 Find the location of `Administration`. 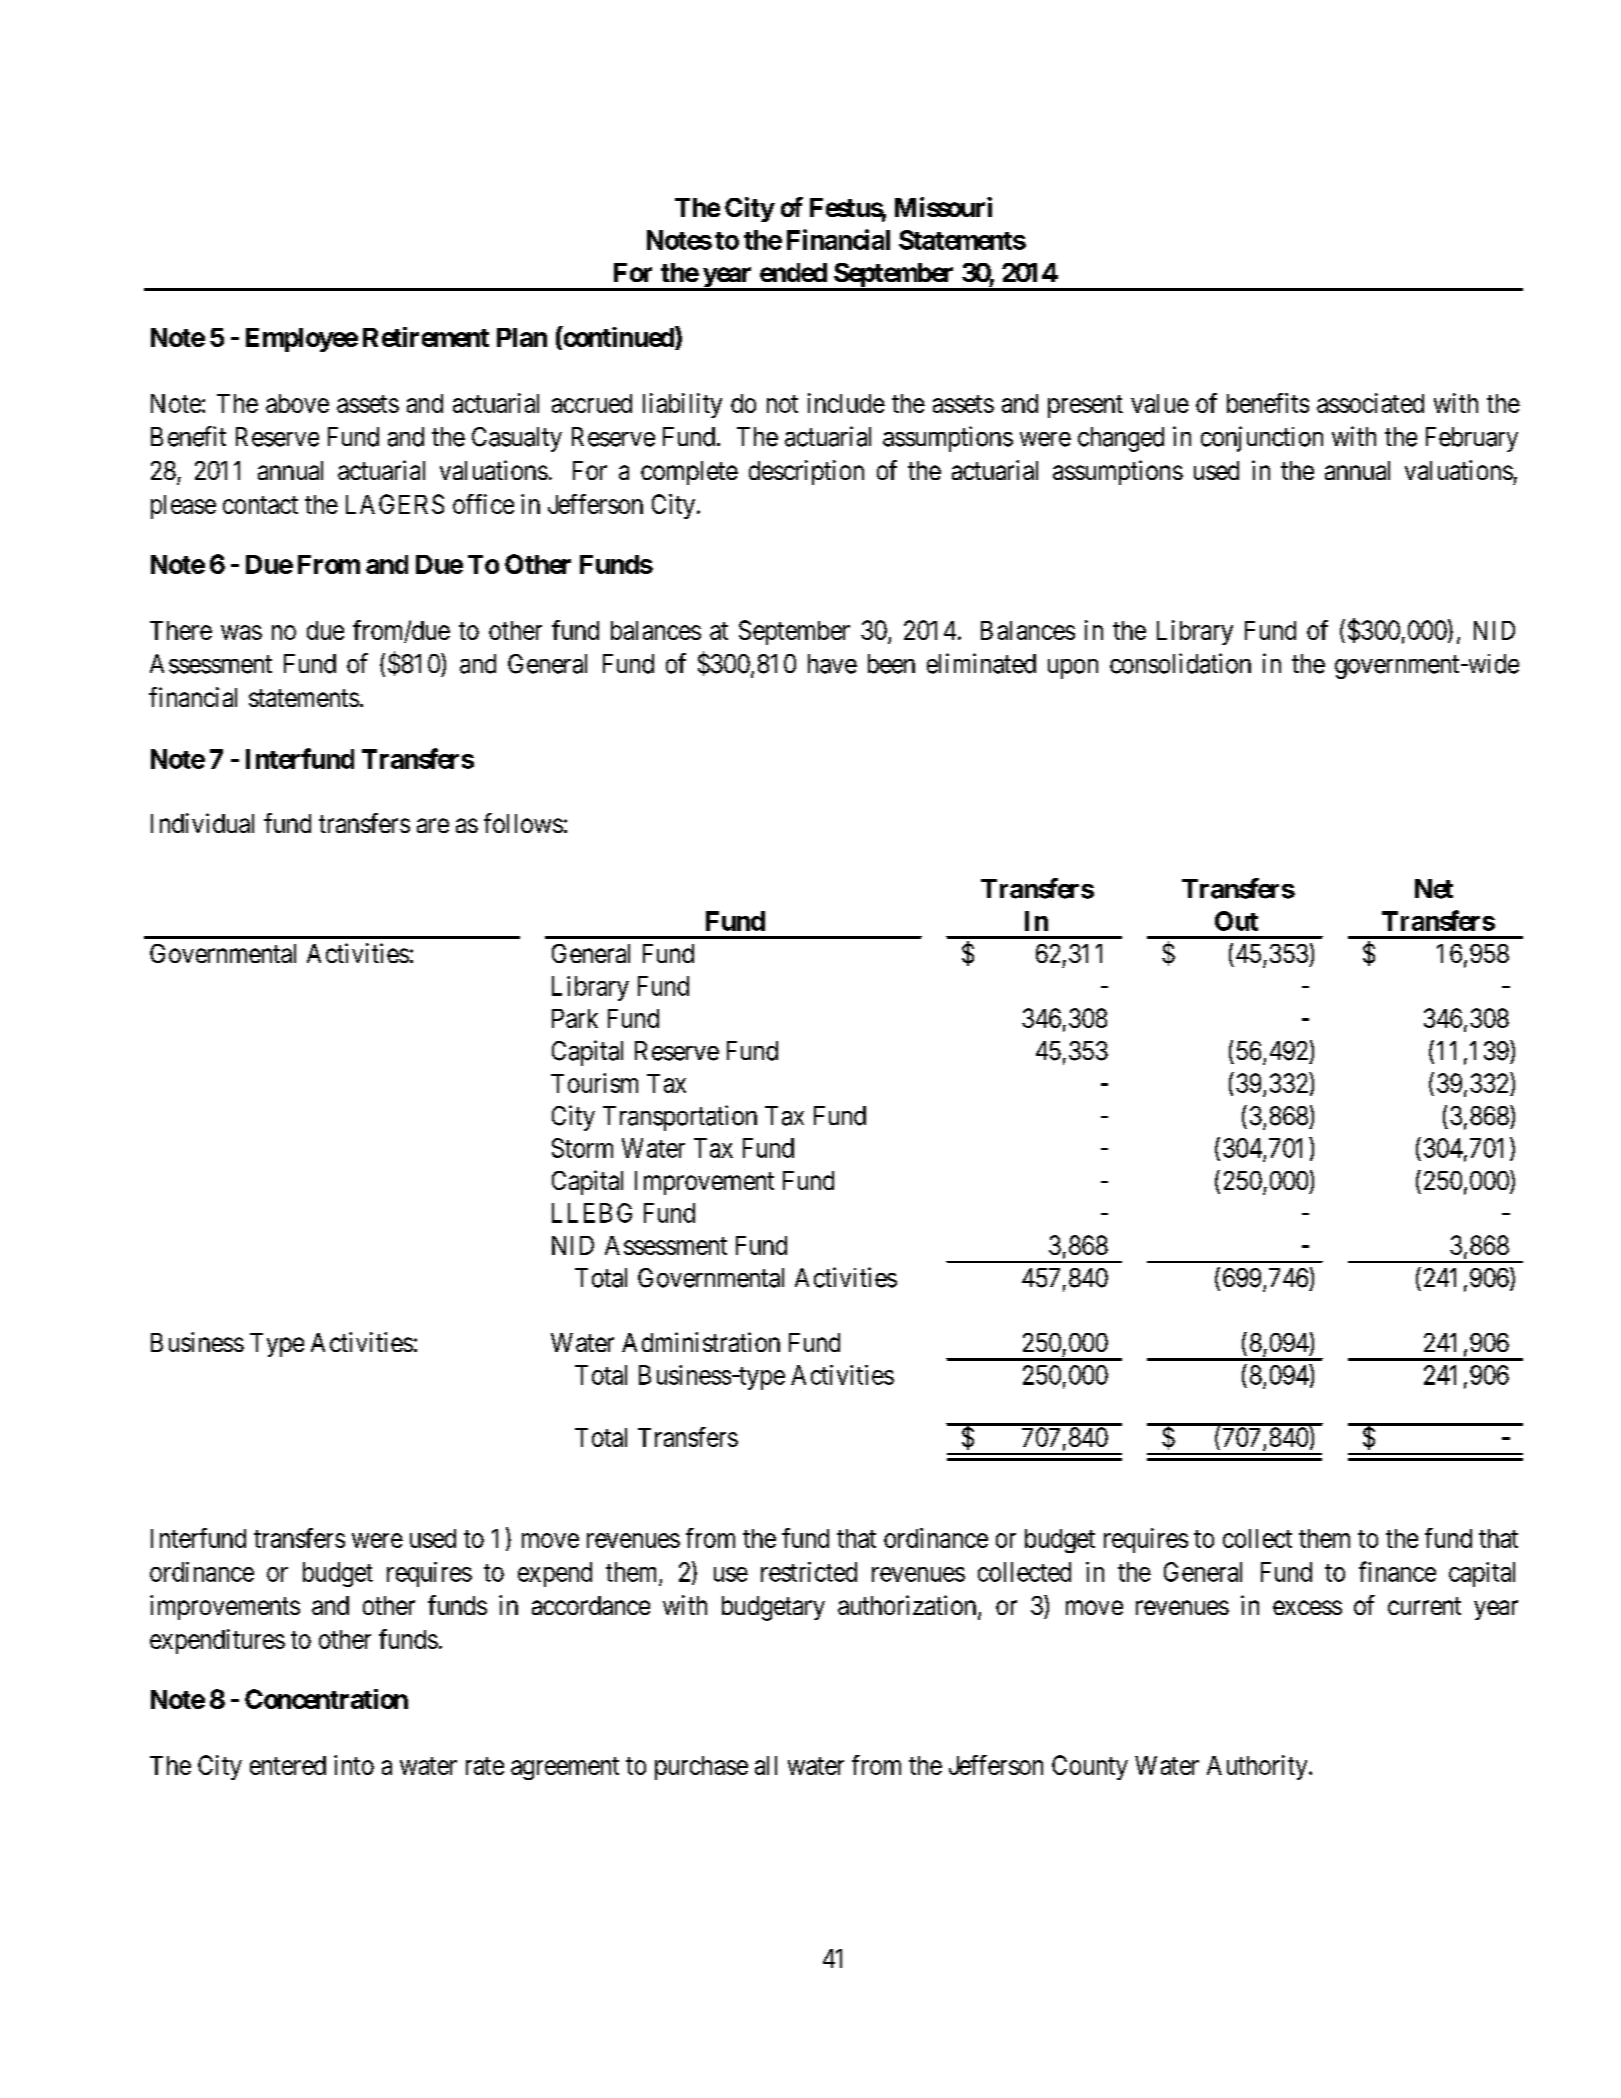

Administration is located at coordinates (701, 1342).
